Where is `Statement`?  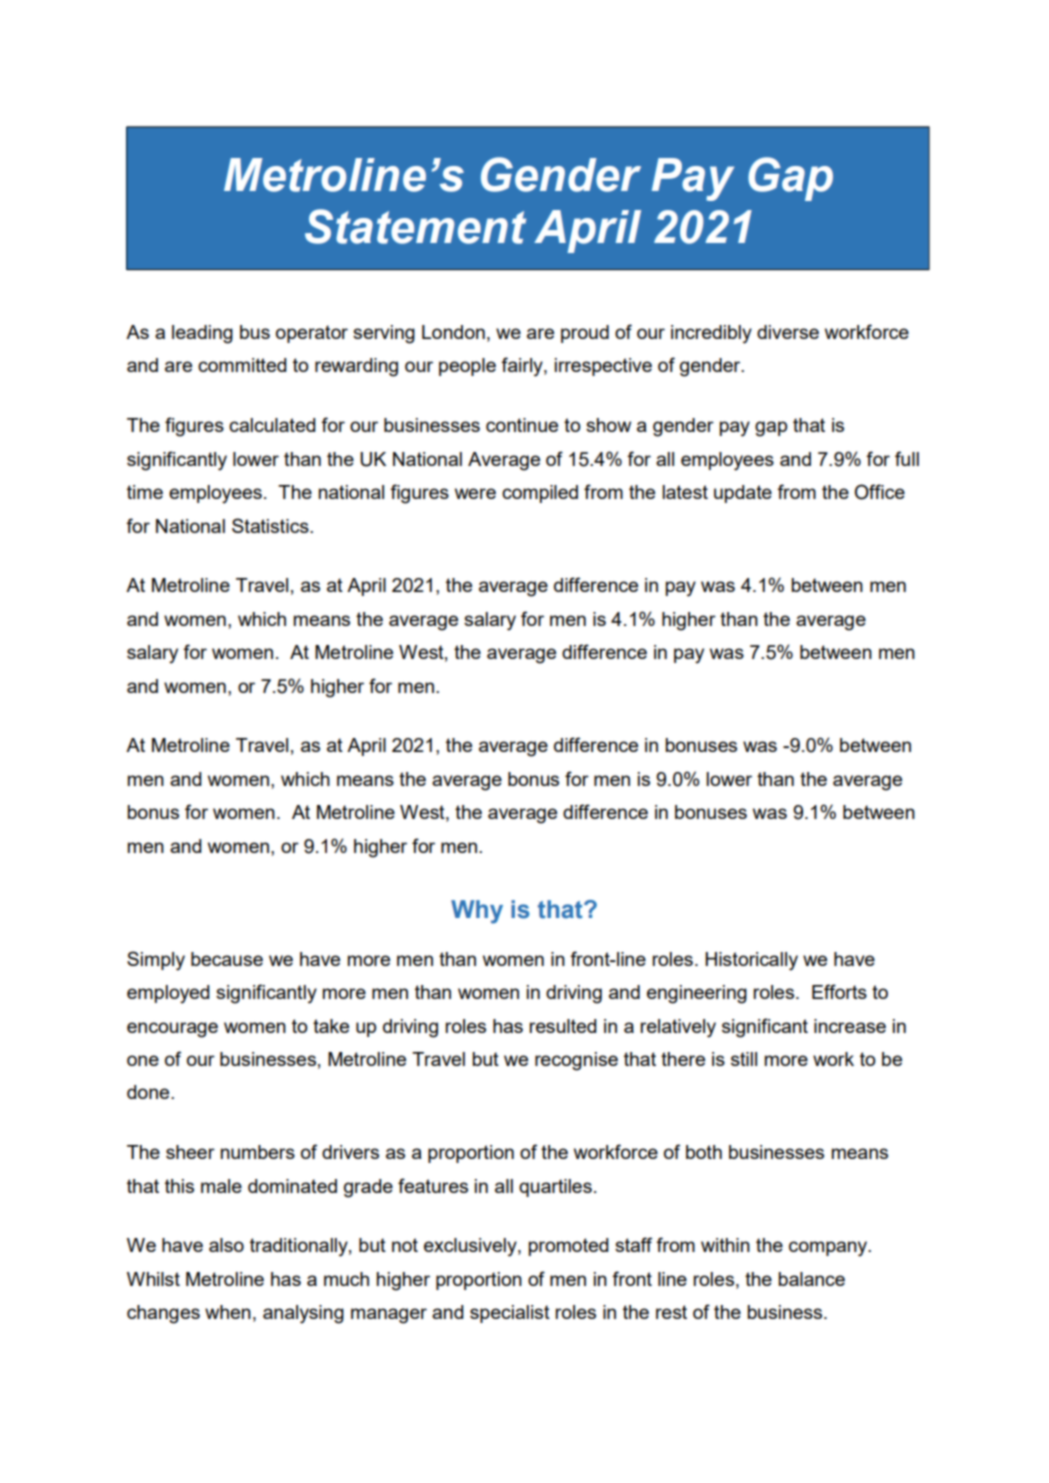
Statement is located at coordinates (415, 226).
